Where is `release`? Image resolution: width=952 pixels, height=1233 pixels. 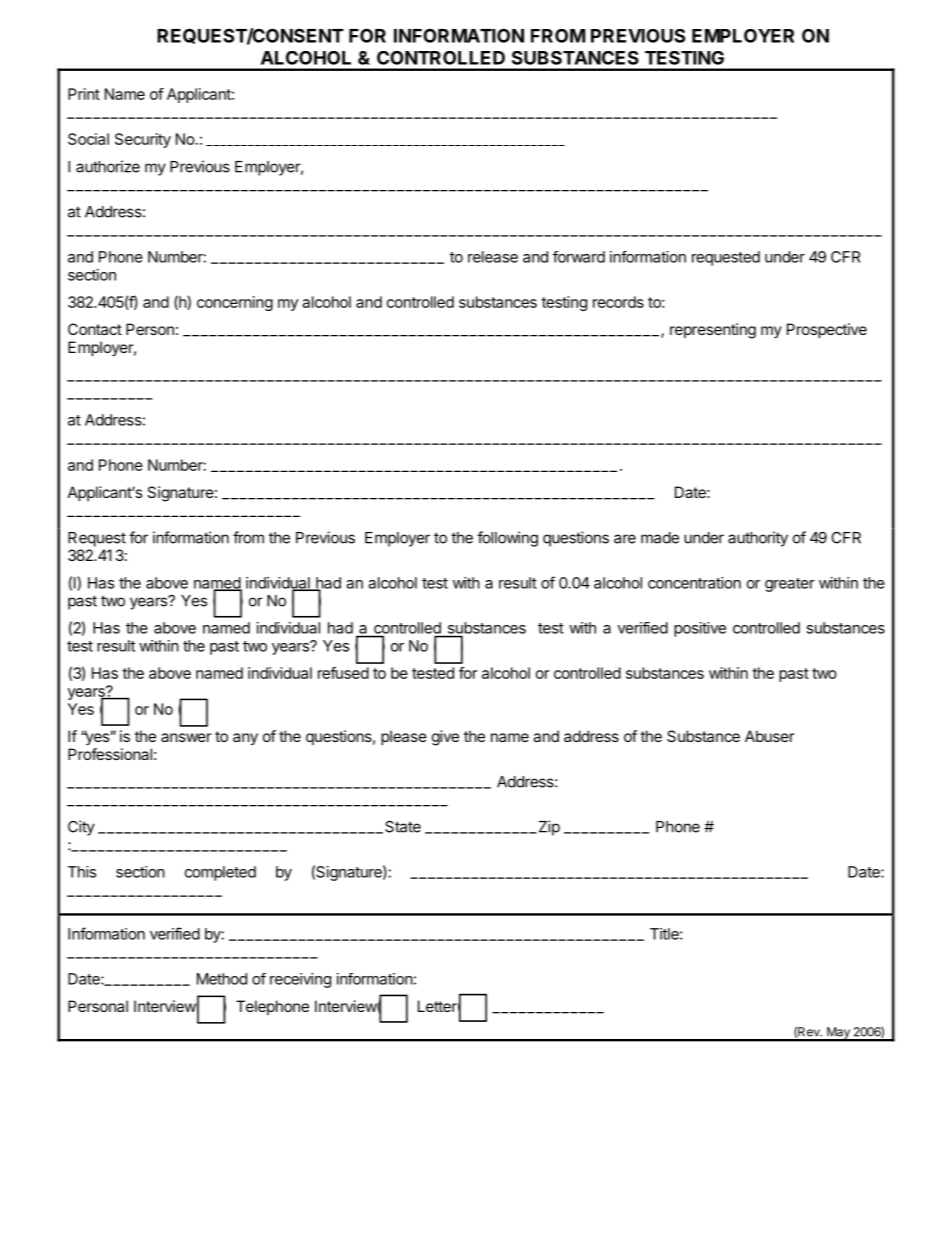
release is located at coordinates (493, 257).
